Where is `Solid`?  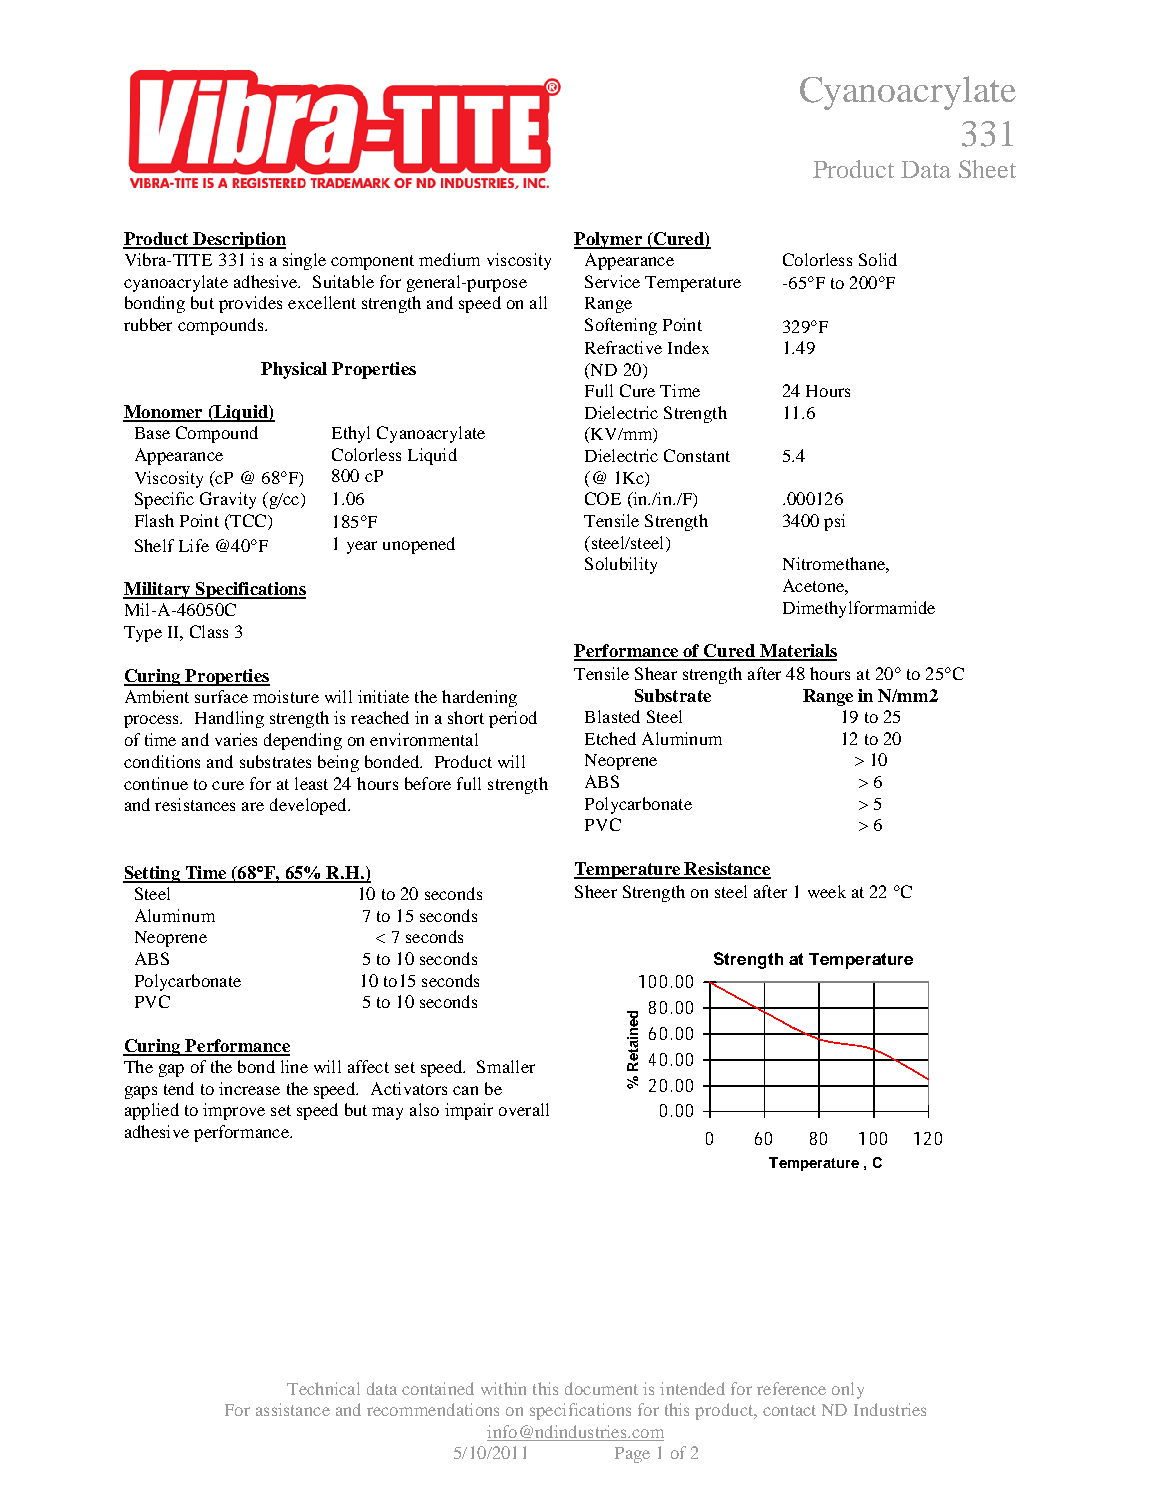
Solid is located at coordinates (878, 259).
